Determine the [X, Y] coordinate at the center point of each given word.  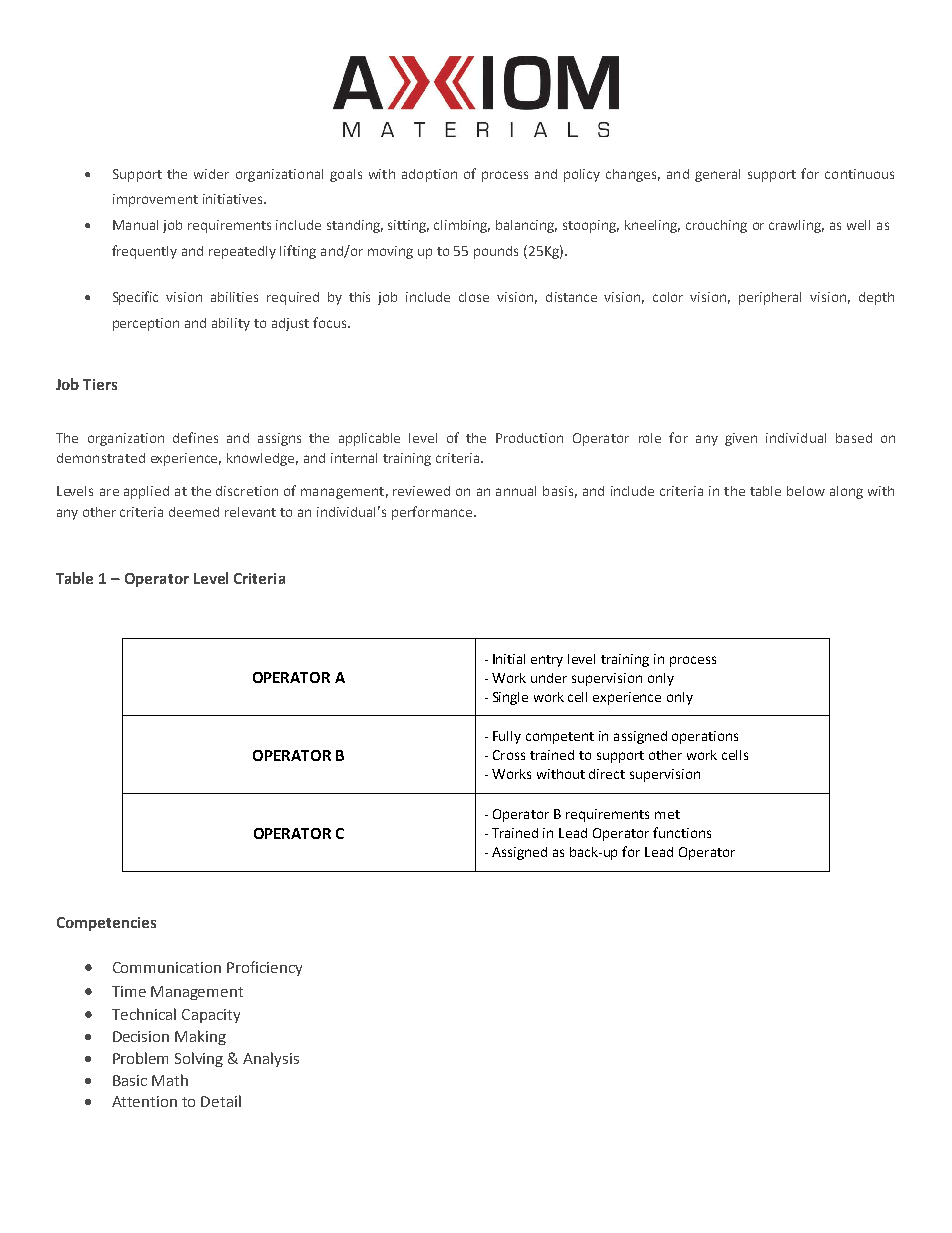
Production [529, 438]
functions [682, 832]
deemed [194, 512]
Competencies [106, 924]
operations [705, 737]
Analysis [271, 1059]
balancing [526, 226]
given [741, 439]
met [667, 814]
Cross [509, 755]
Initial [509, 659]
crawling [796, 226]
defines [195, 437]
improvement [155, 200]
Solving [199, 1059]
